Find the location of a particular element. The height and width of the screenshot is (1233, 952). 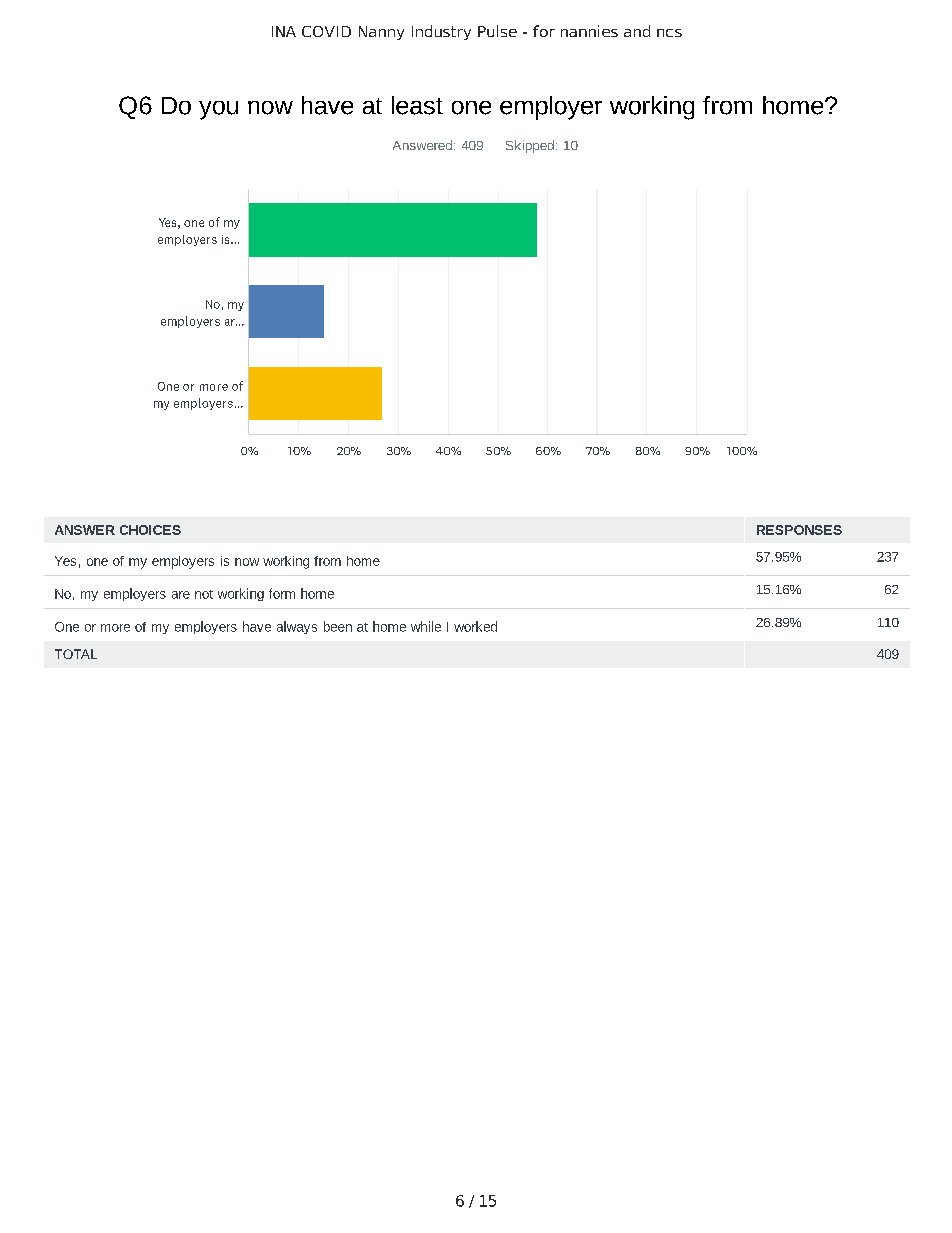

are is located at coordinates (181, 595).
